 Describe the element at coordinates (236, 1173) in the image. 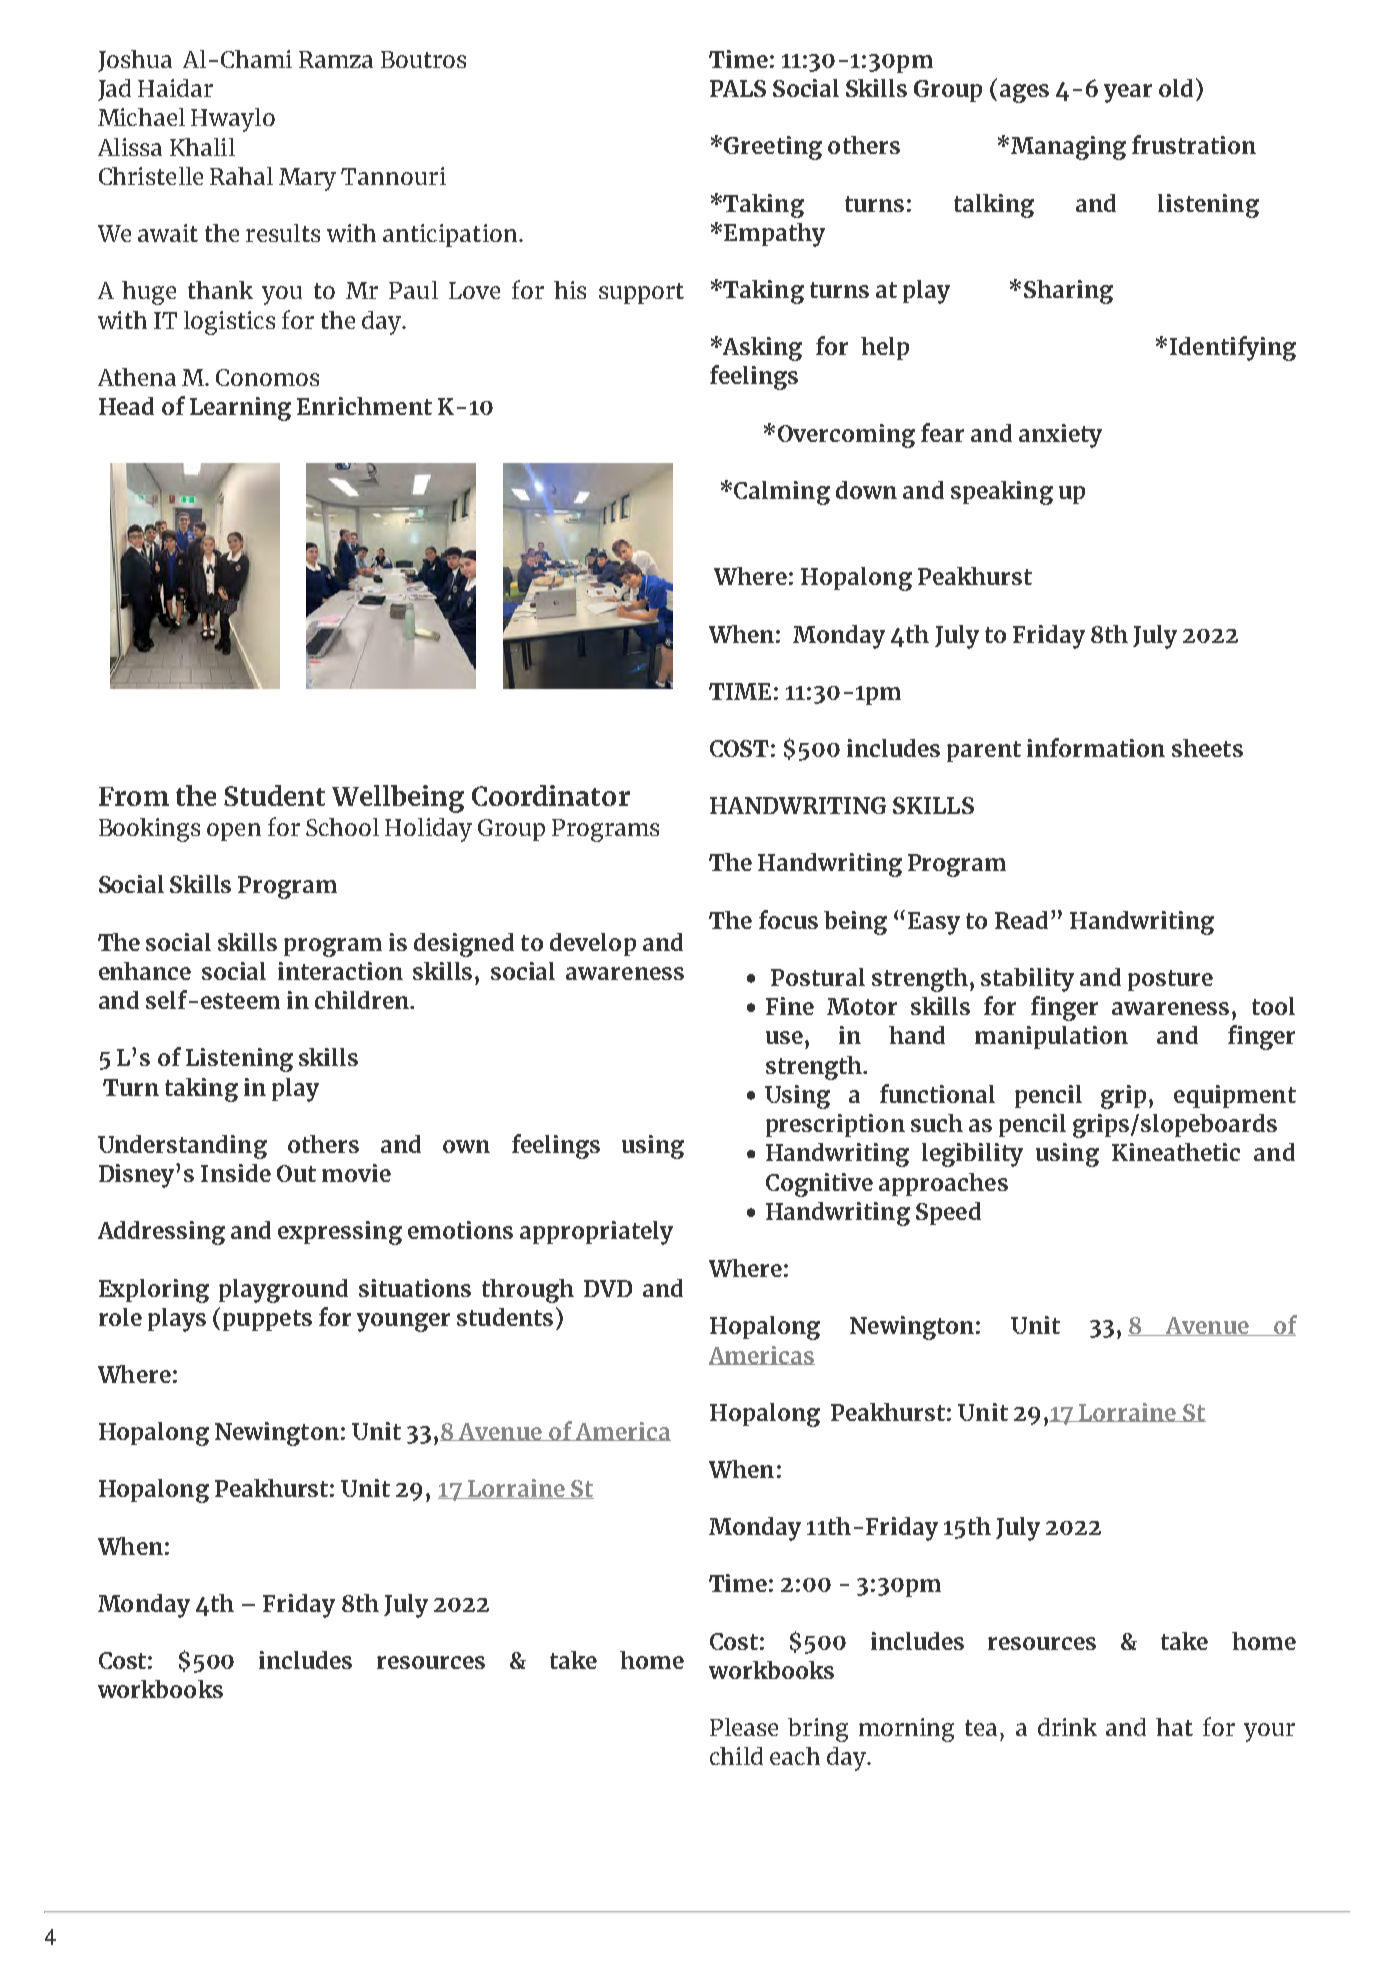

I see `Inside` at that location.
